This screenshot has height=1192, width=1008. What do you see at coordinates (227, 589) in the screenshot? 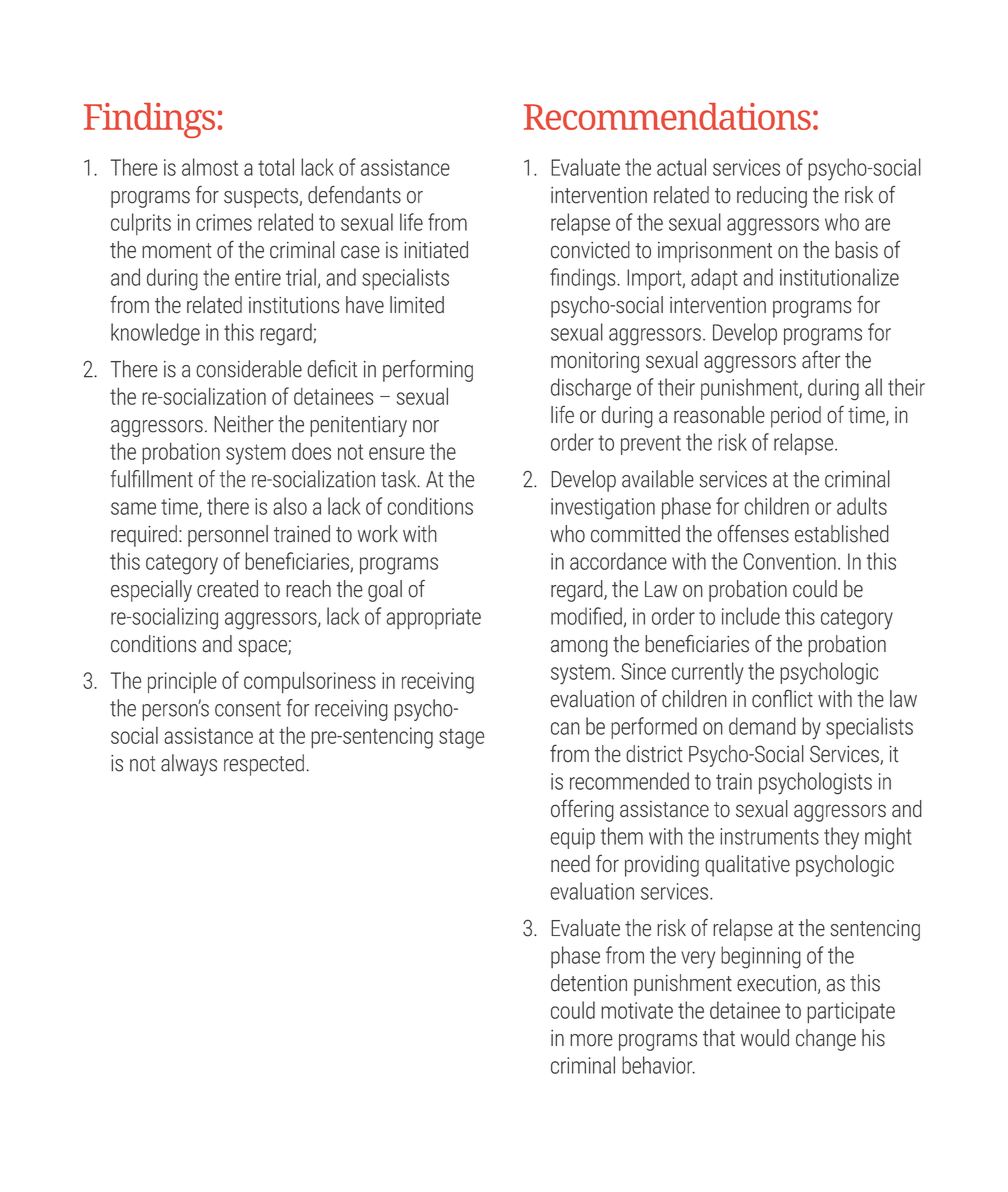
I see `created` at bounding box center [227, 589].
